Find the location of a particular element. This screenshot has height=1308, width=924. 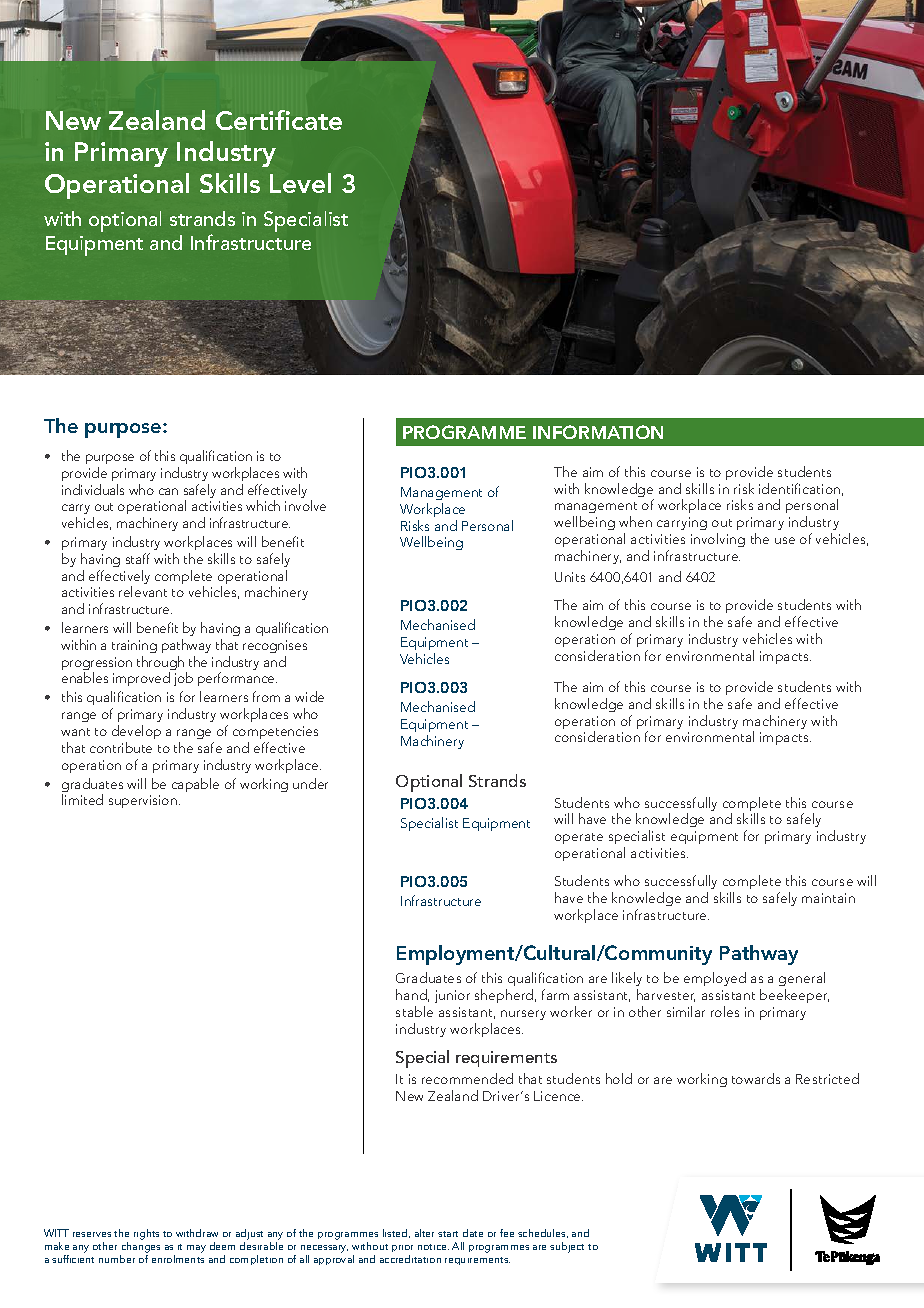

improved is located at coordinates (141, 679).
